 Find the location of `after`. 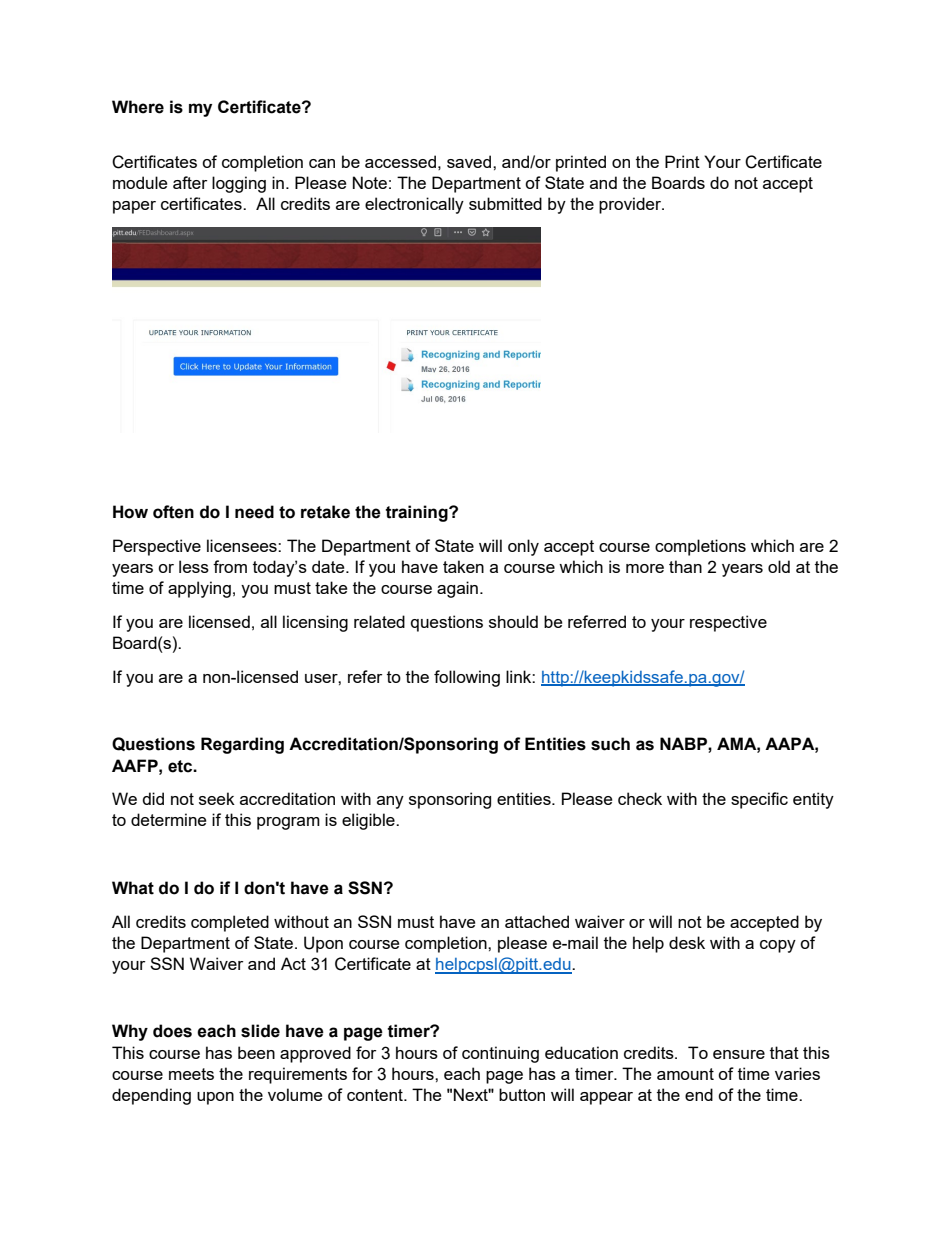

after is located at coordinates (190, 182).
